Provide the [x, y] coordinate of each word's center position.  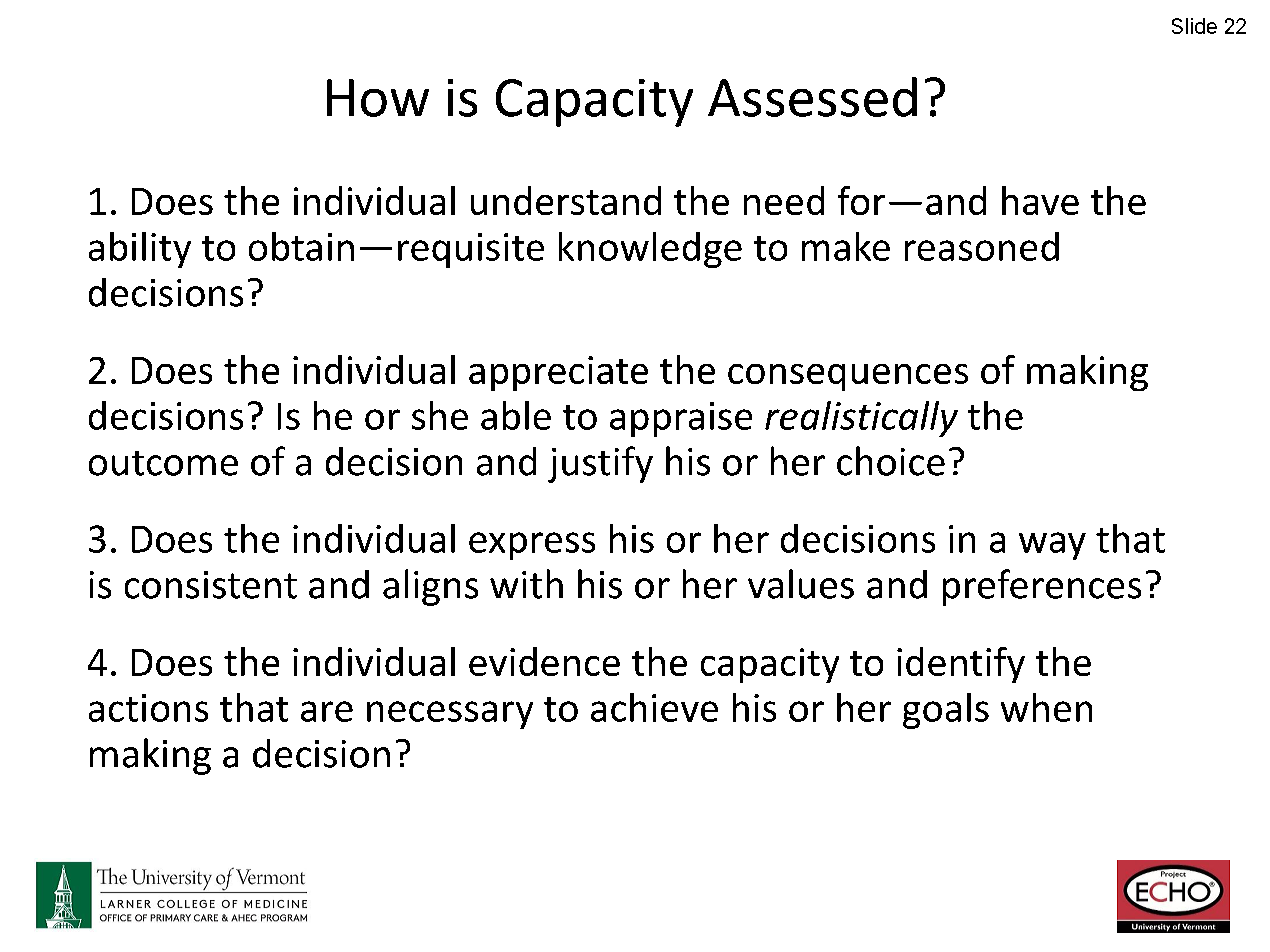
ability [140, 250]
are [327, 711]
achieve [654, 707]
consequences [848, 377]
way [1052, 546]
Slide [1194, 26]
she [440, 415]
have [1040, 200]
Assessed [812, 97]
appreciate [558, 373]
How [378, 98]
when [1046, 707]
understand [566, 200]
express [532, 546]
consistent [211, 585]
